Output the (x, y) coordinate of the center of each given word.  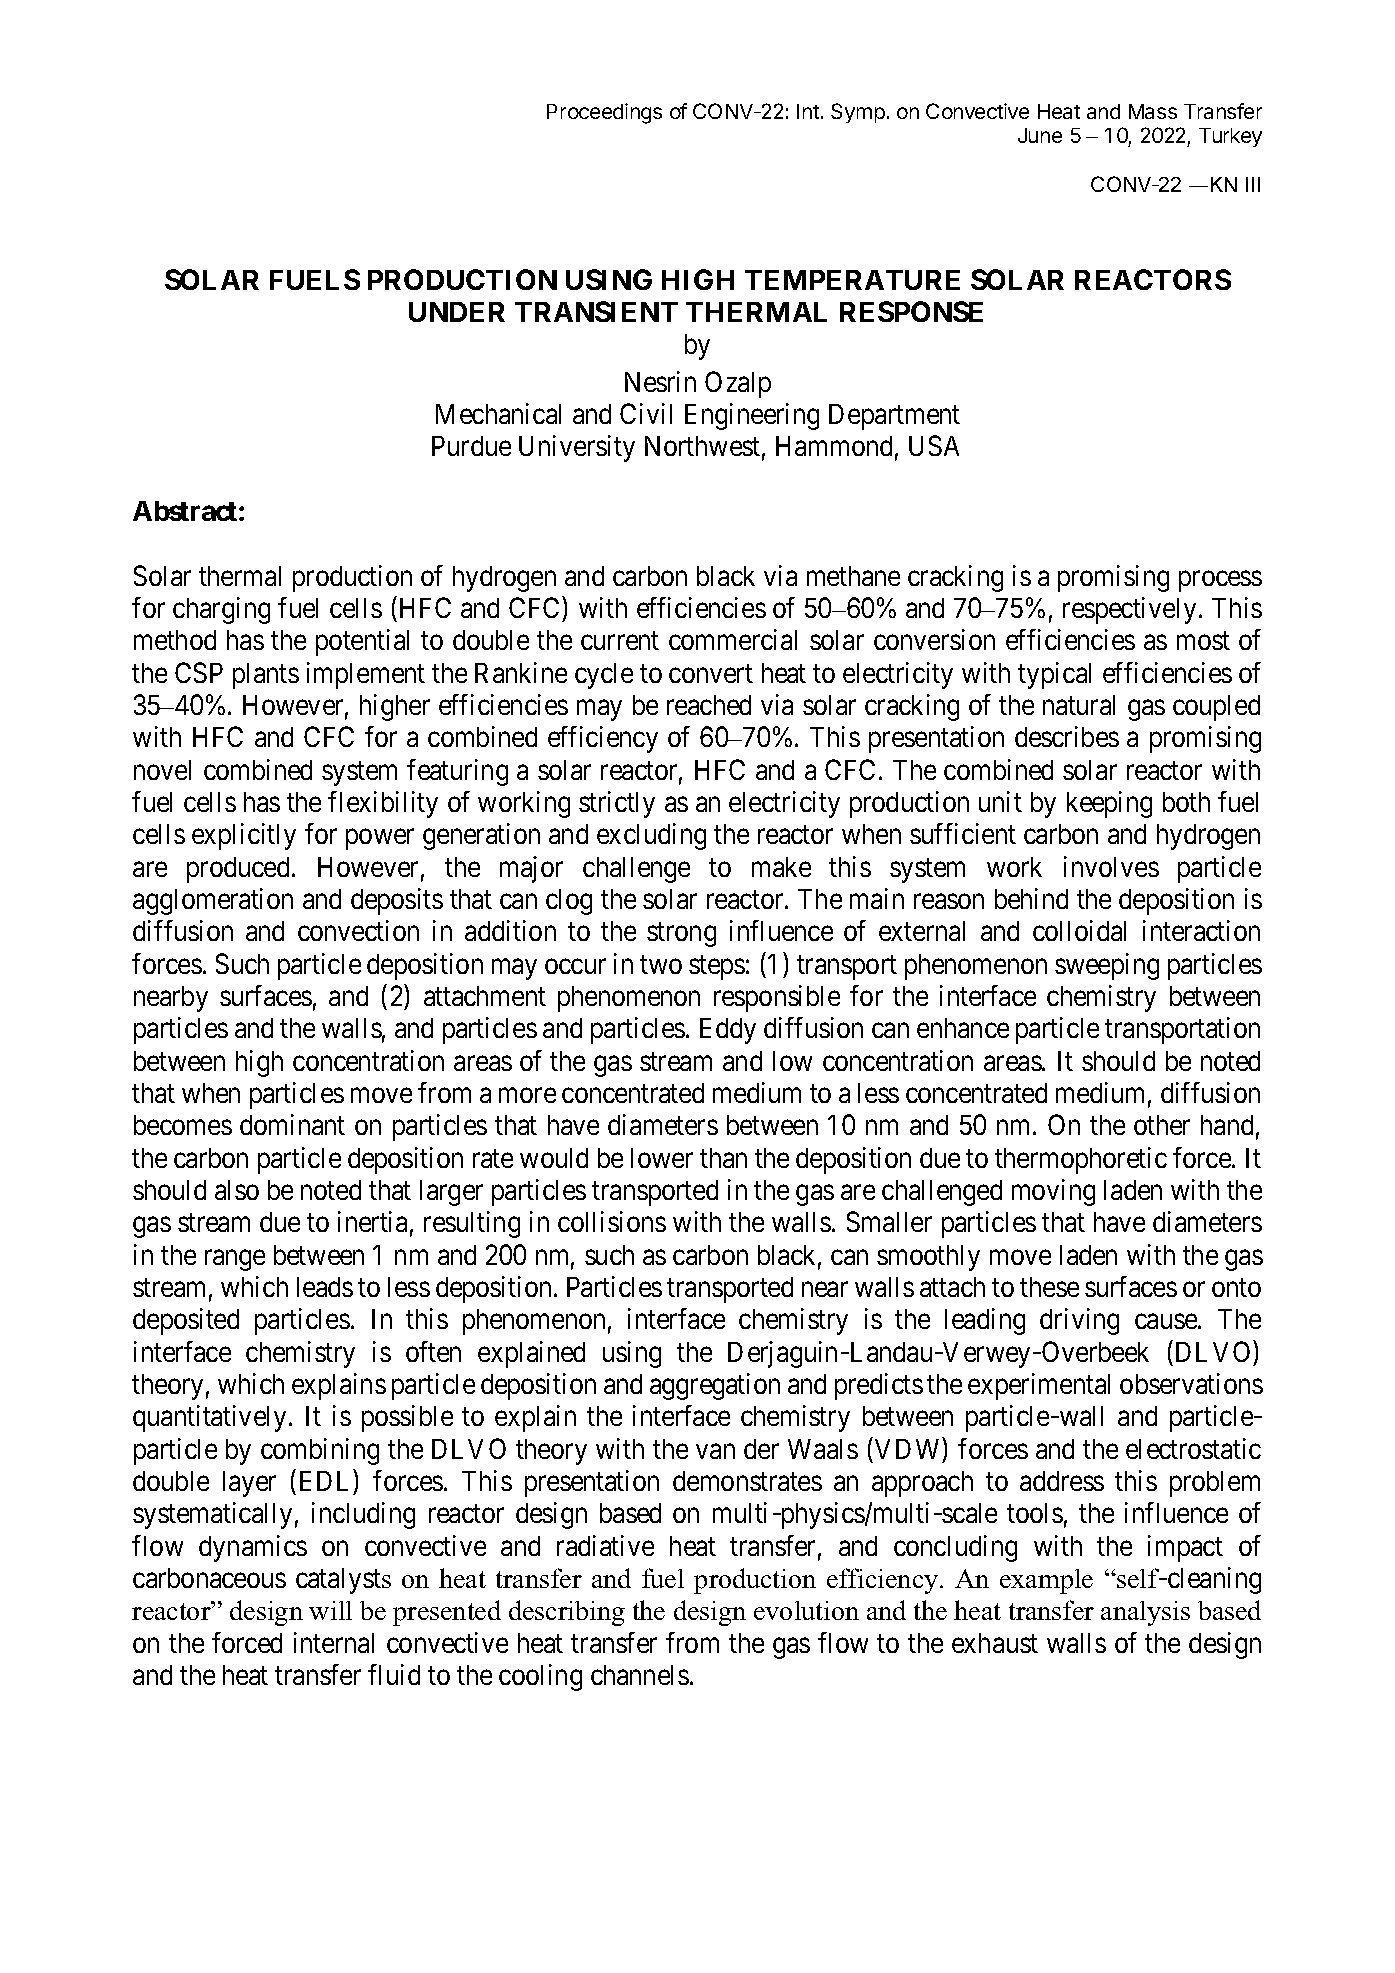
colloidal (1079, 930)
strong (681, 935)
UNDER (457, 312)
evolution (806, 1610)
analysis (1145, 1613)
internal (334, 1642)
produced (238, 870)
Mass (1153, 111)
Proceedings (604, 113)
